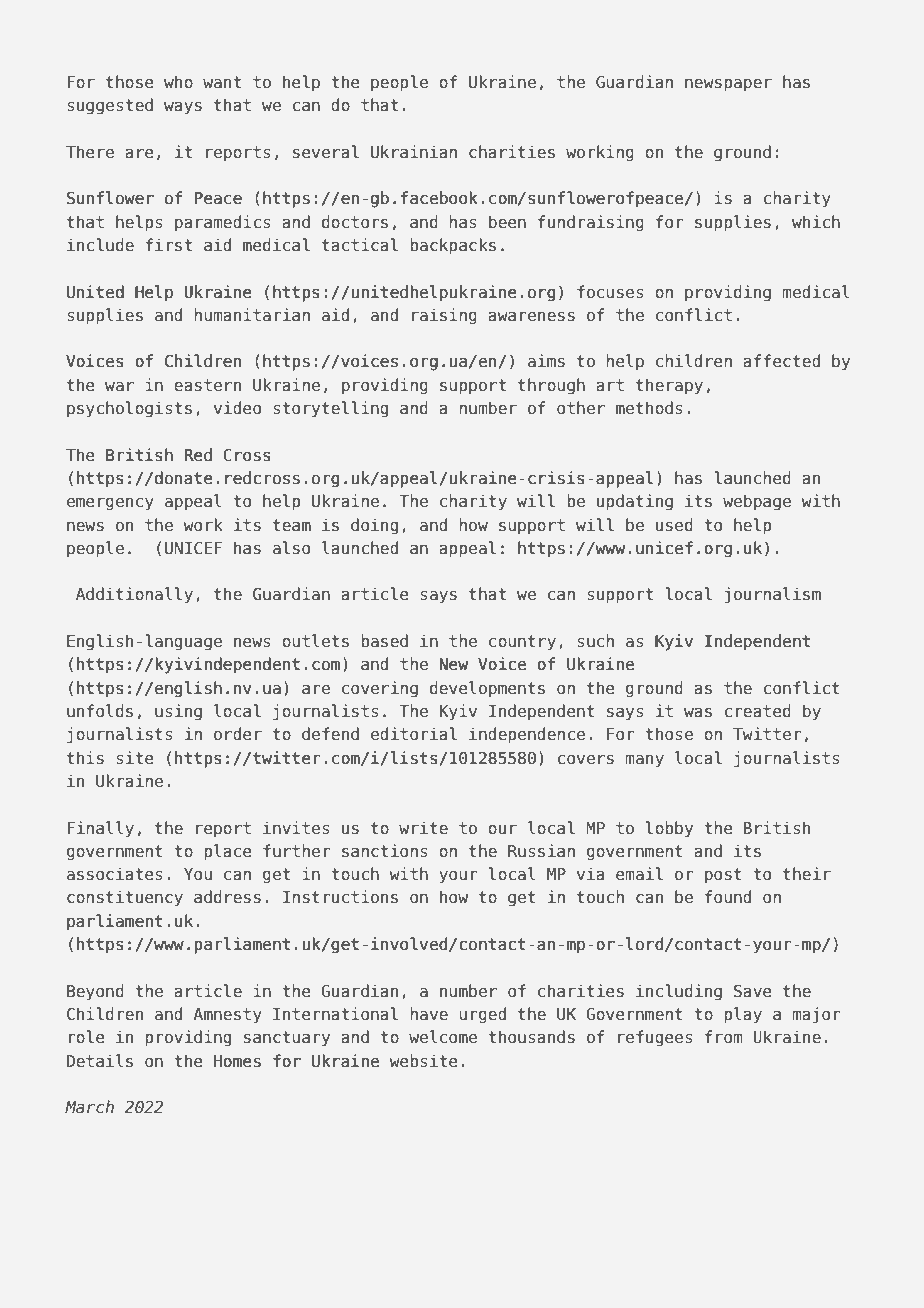 This document has width=924, height=1308. I want to click on ways, so click(183, 108).
